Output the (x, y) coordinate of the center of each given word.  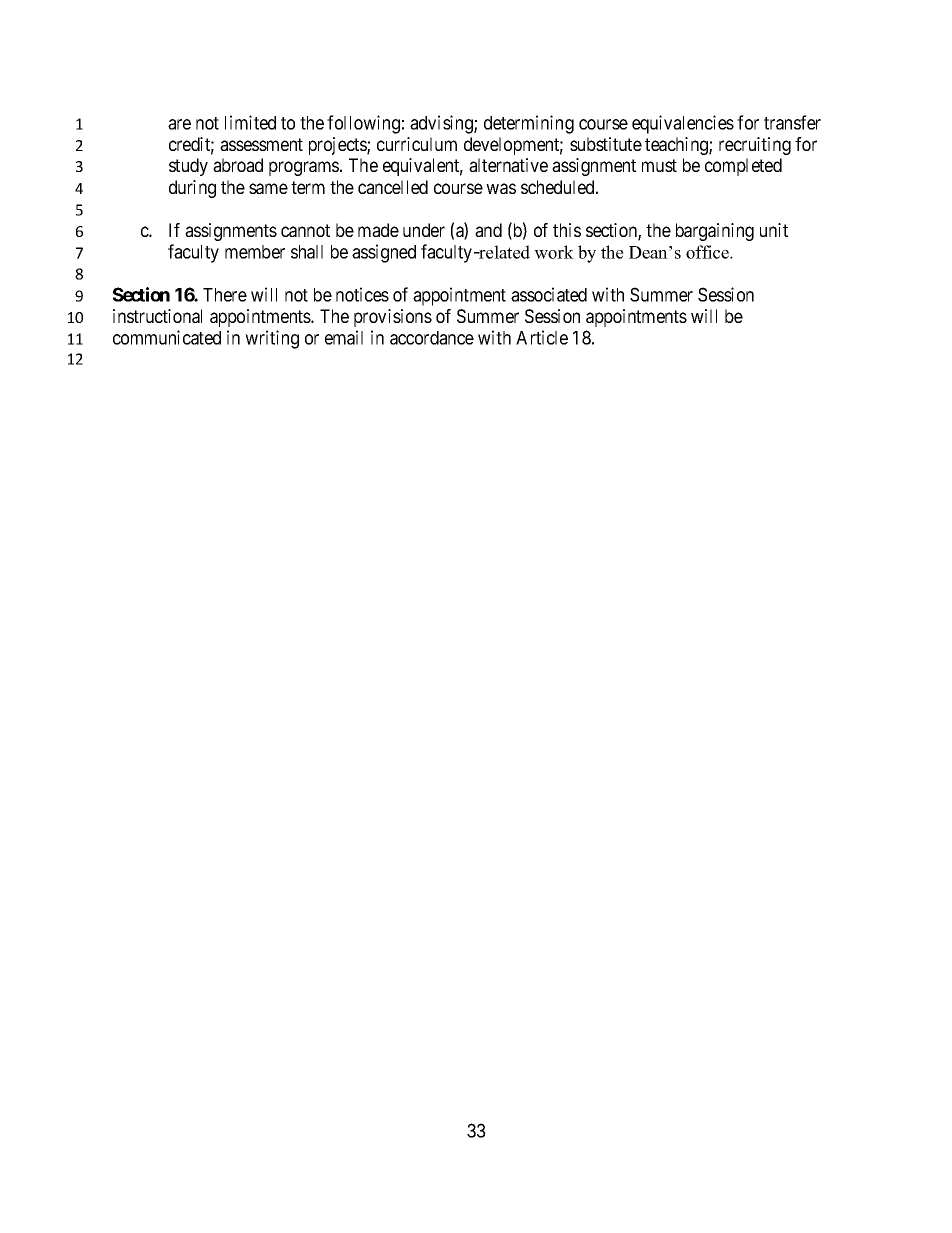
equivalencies (683, 124)
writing (272, 339)
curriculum (417, 144)
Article (542, 337)
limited (250, 122)
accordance (432, 338)
